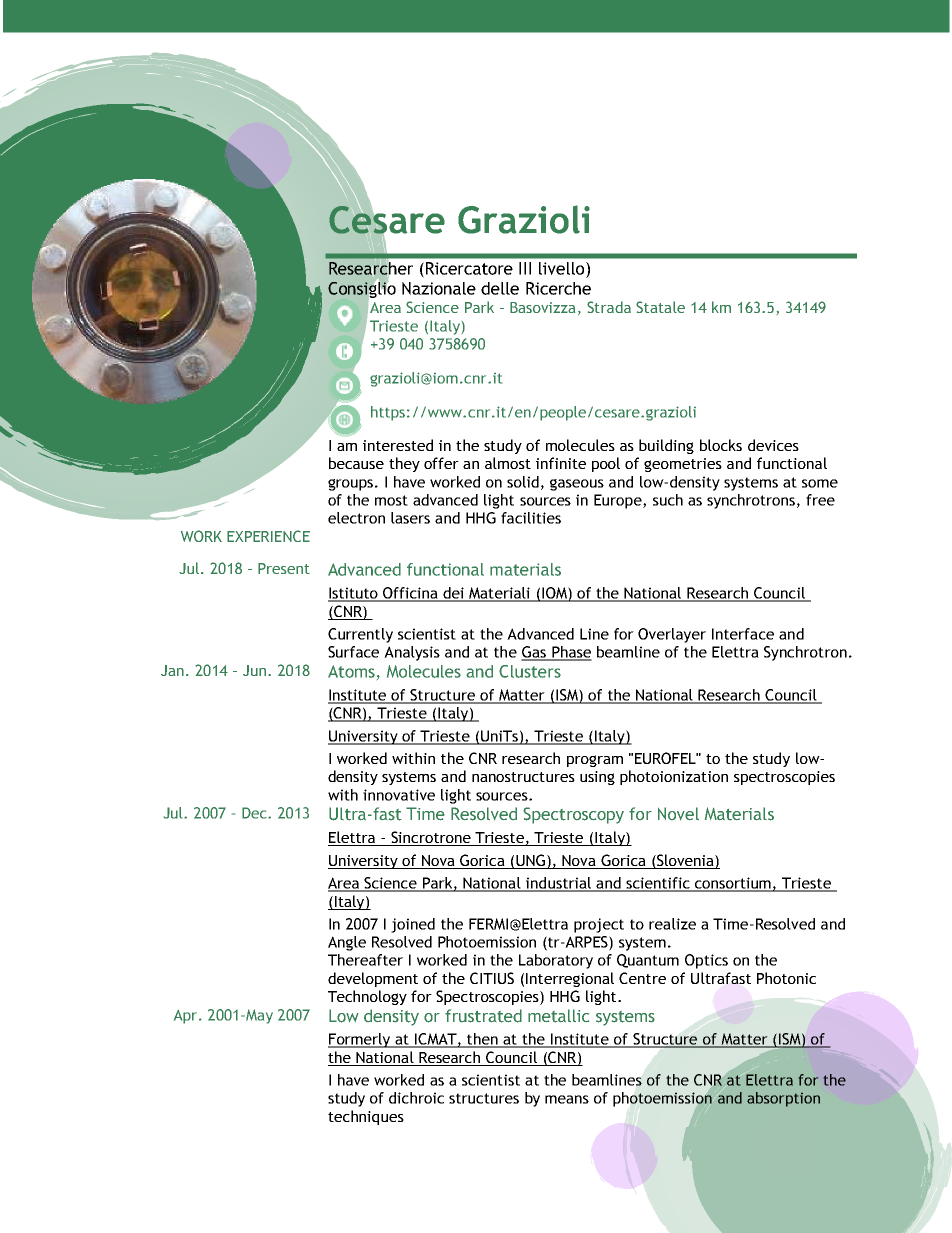 Image resolution: width=952 pixels, height=1233 pixels. I want to click on Present, so click(284, 568).
